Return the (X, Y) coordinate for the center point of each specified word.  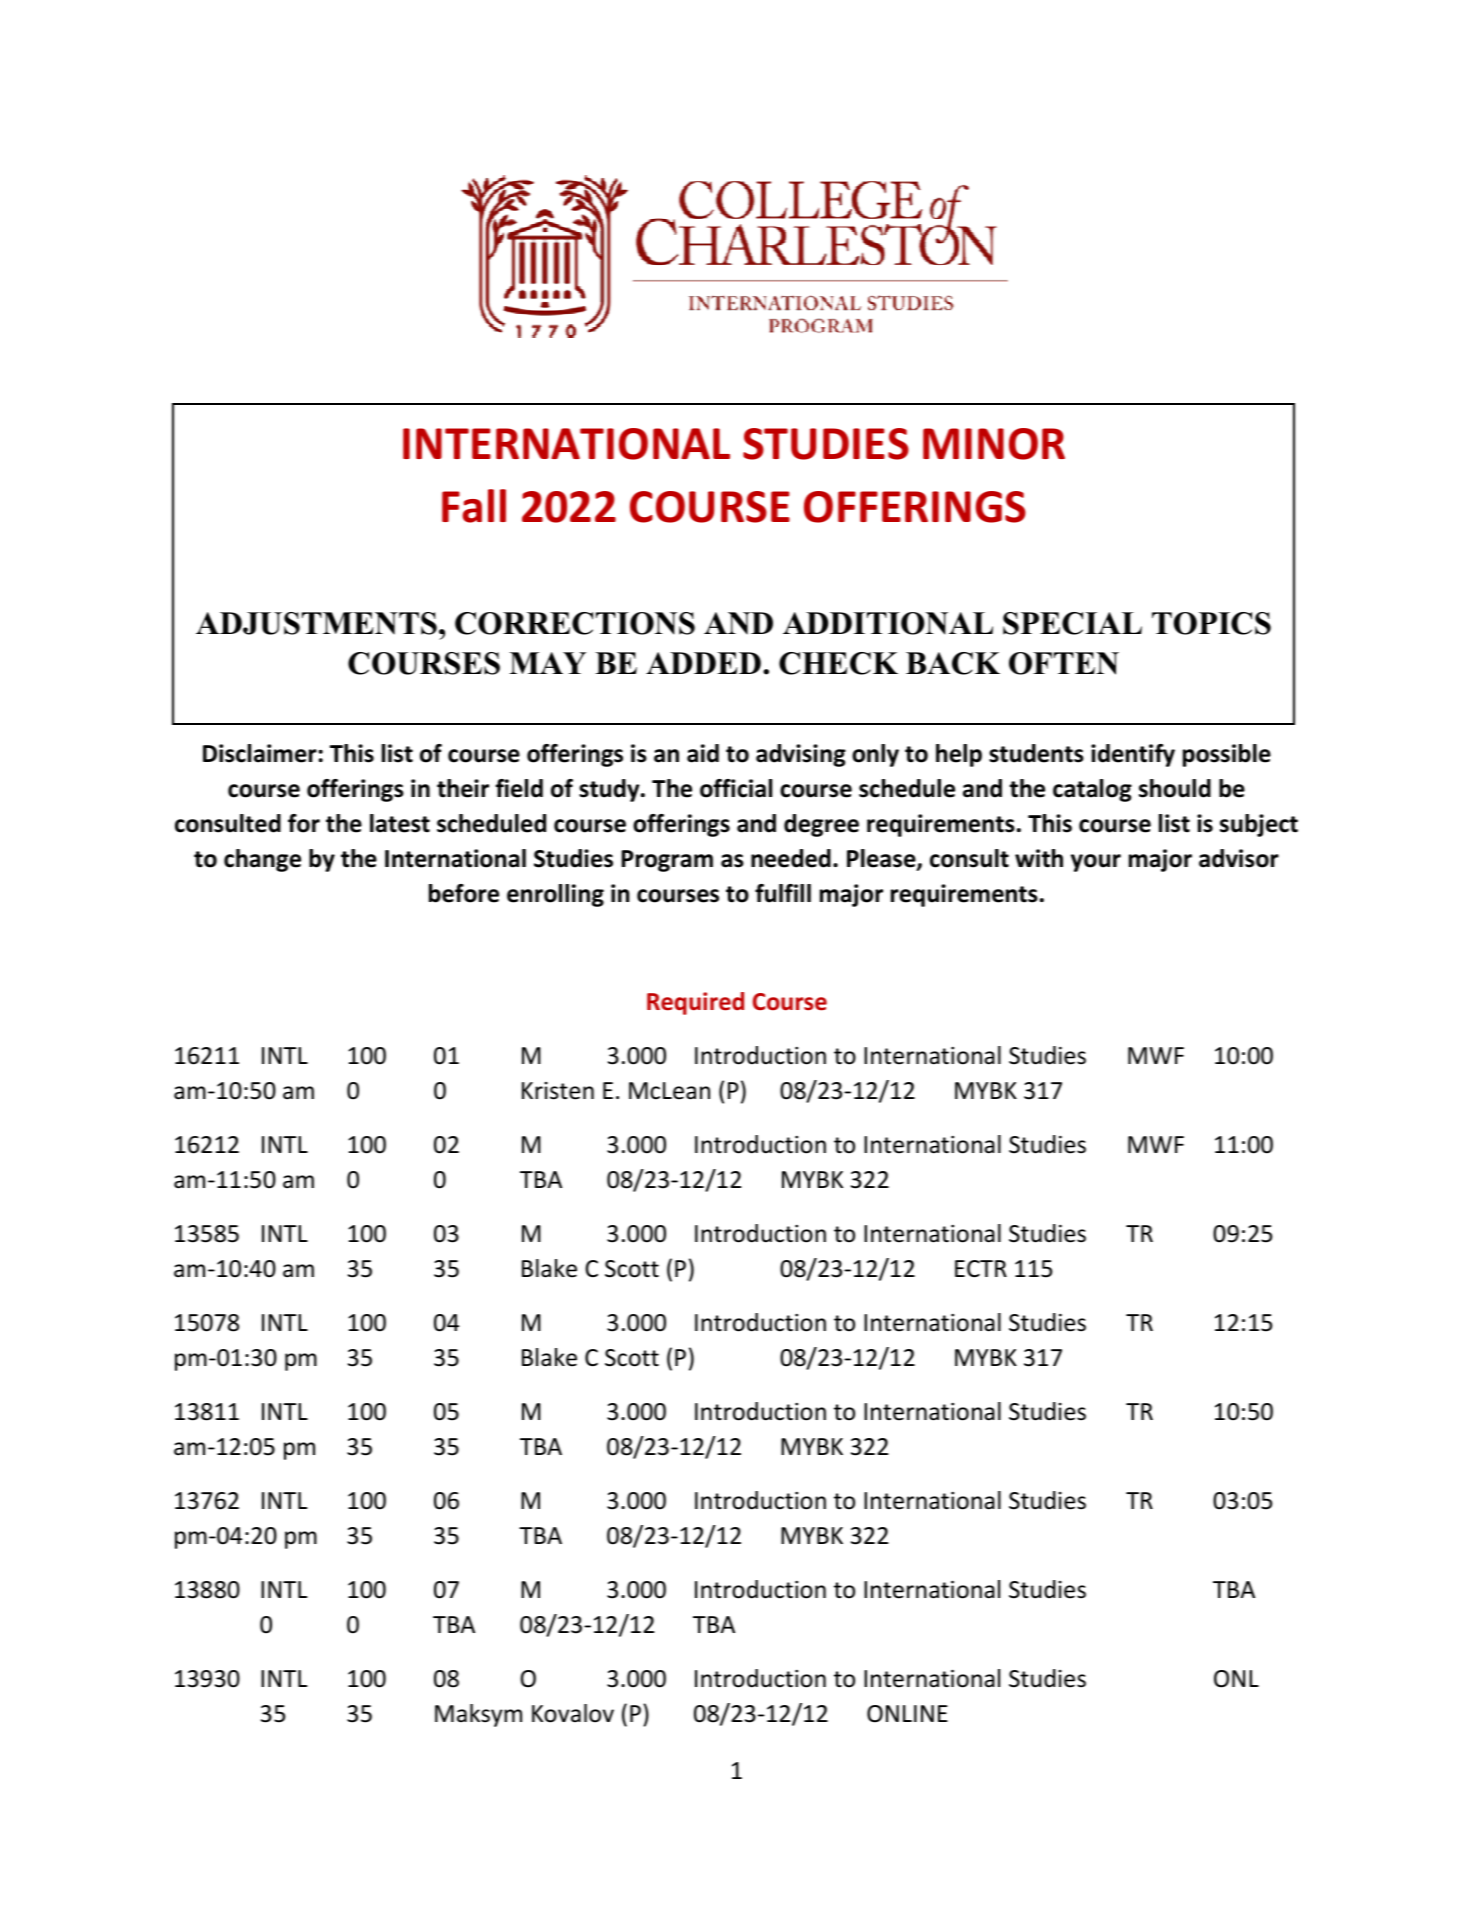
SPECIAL (1072, 623)
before (464, 893)
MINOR (994, 444)
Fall (474, 506)
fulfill (783, 893)
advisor (1239, 858)
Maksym (478, 1715)
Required (695, 1003)
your (1096, 863)
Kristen (558, 1091)
